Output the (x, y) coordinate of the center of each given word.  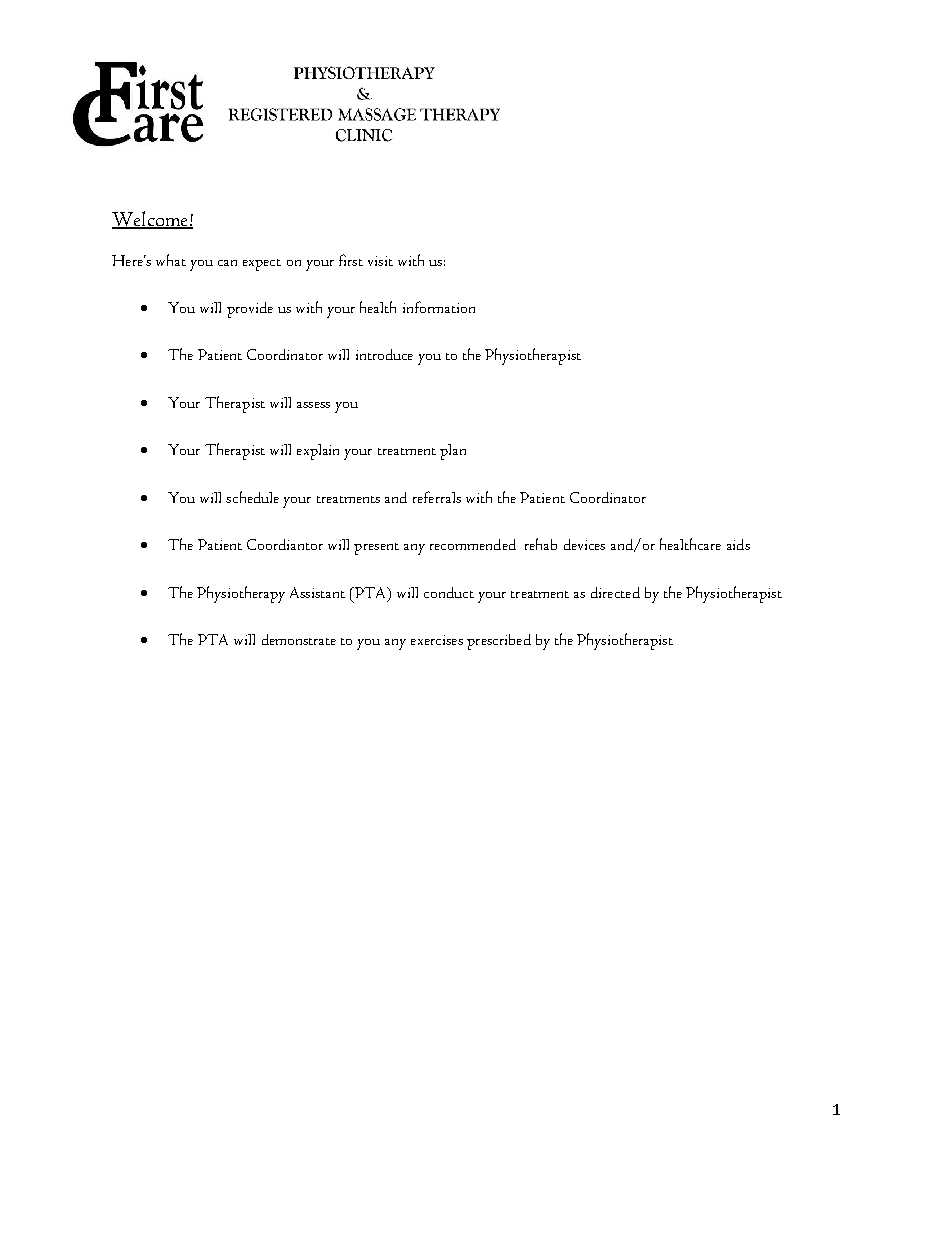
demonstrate (299, 639)
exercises (437, 640)
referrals (437, 497)
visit (380, 261)
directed (615, 592)
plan (453, 452)
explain (318, 452)
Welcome (151, 220)
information (439, 307)
